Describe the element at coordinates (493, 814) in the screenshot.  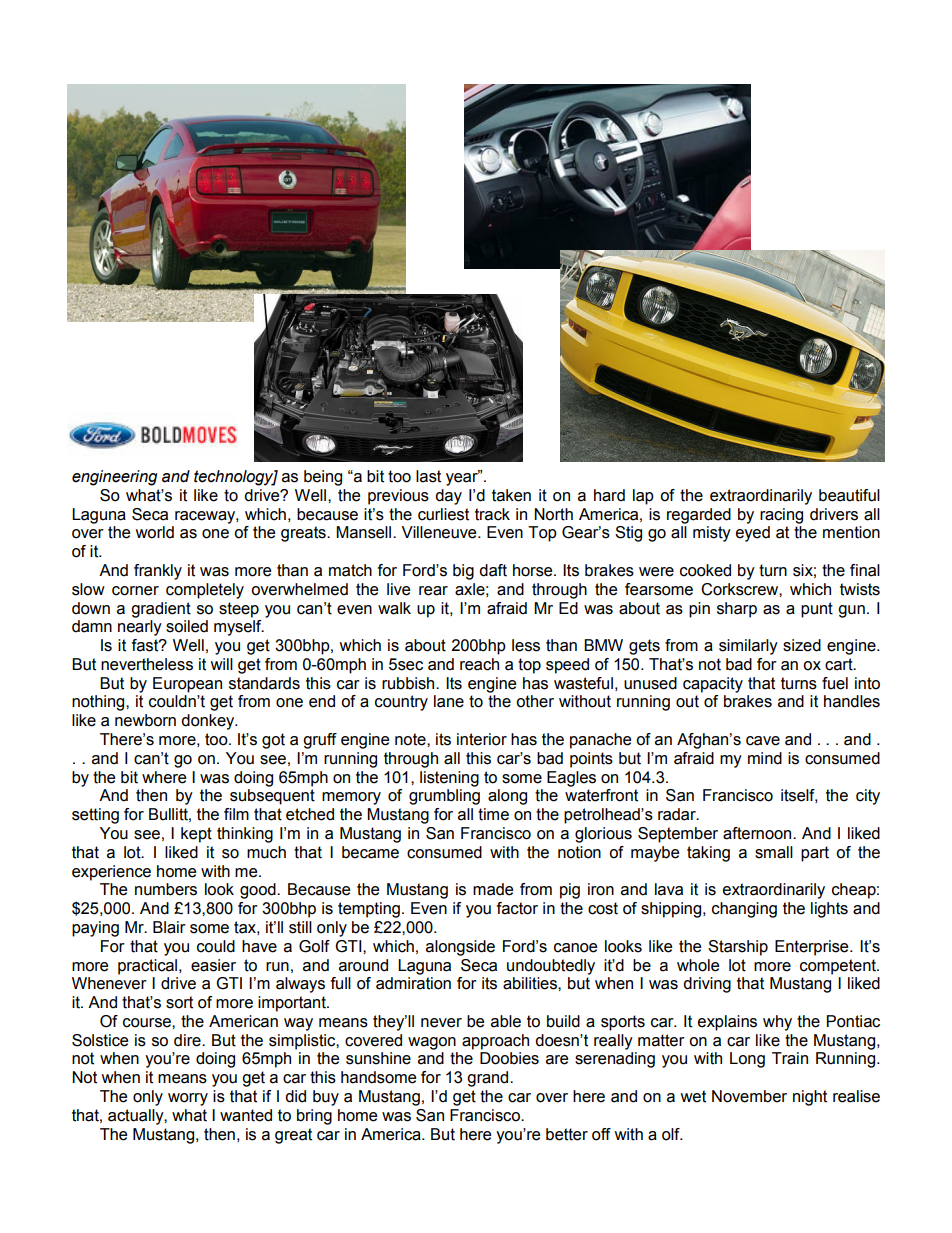
I see `time` at that location.
